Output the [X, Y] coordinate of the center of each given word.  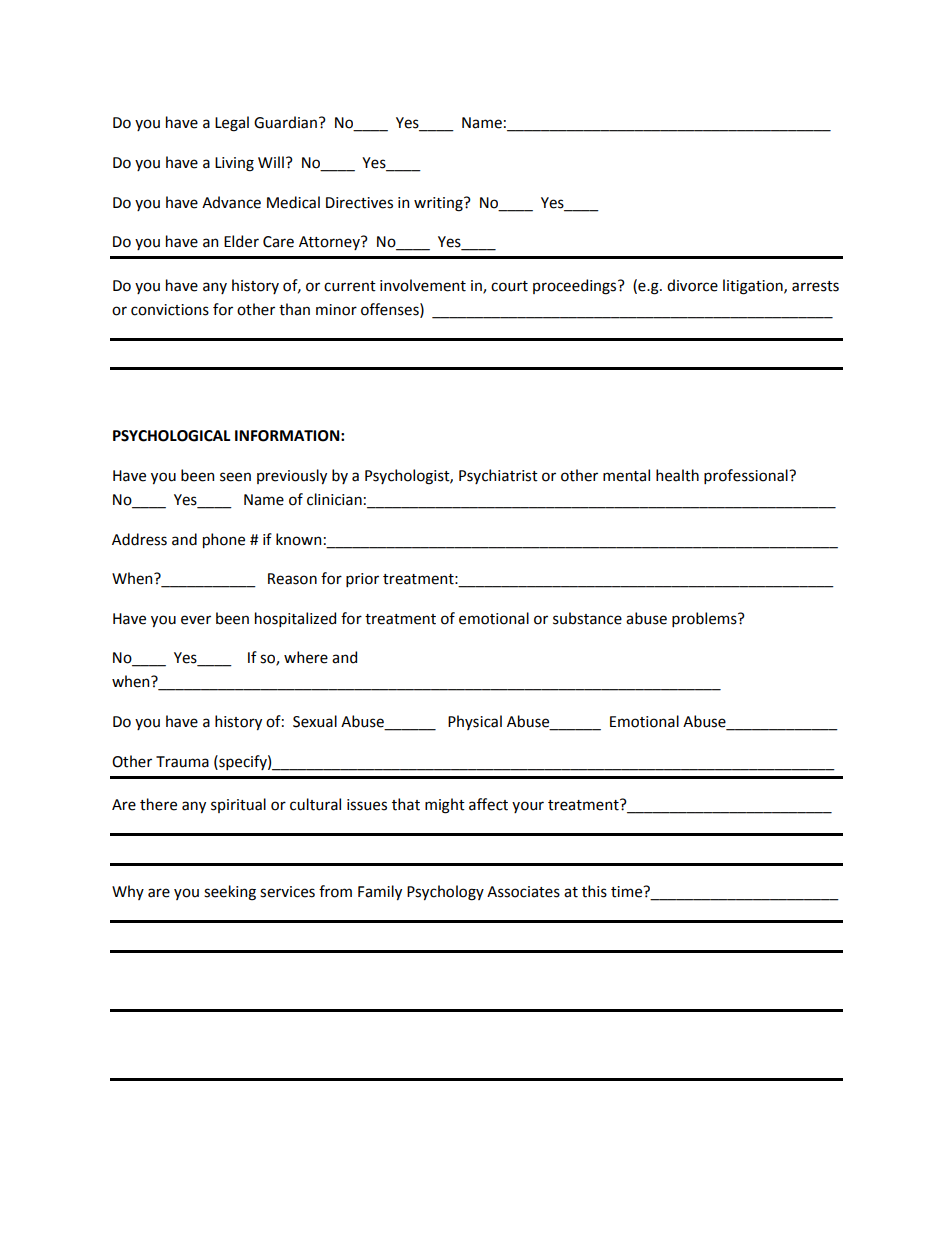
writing [439, 204]
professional [747, 476]
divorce [692, 285]
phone [224, 540]
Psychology [445, 893]
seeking [230, 893]
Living [234, 164]
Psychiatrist [498, 476]
